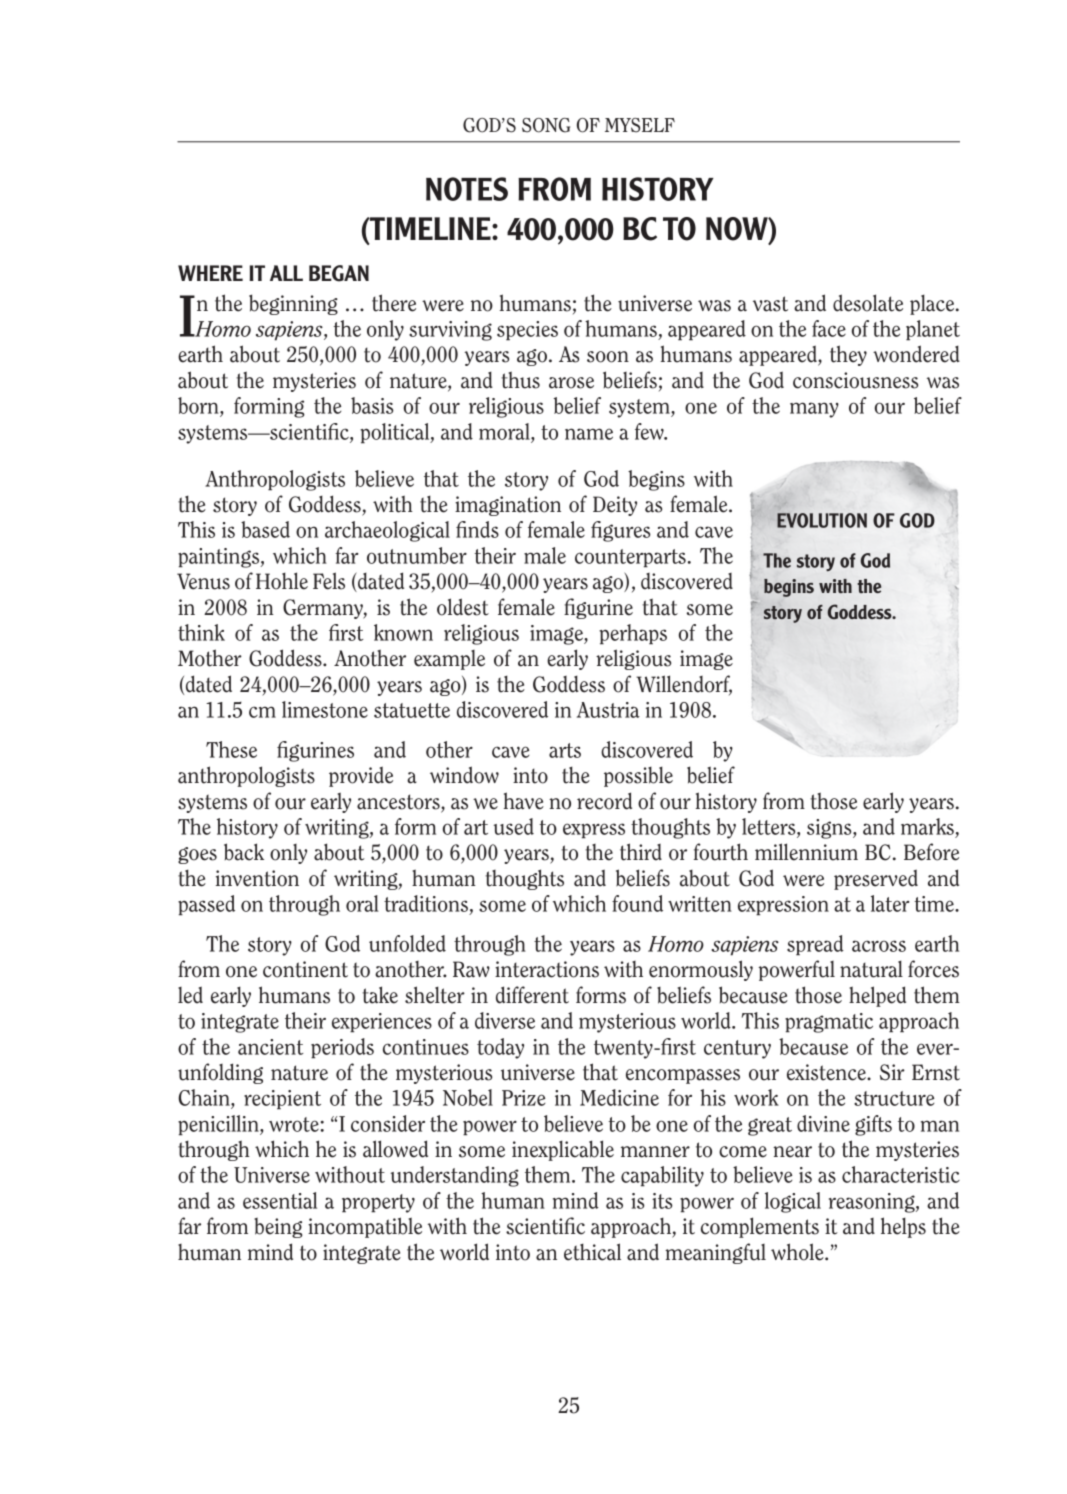  Describe the element at coordinates (830, 829) in the screenshot. I see `signs` at that location.
